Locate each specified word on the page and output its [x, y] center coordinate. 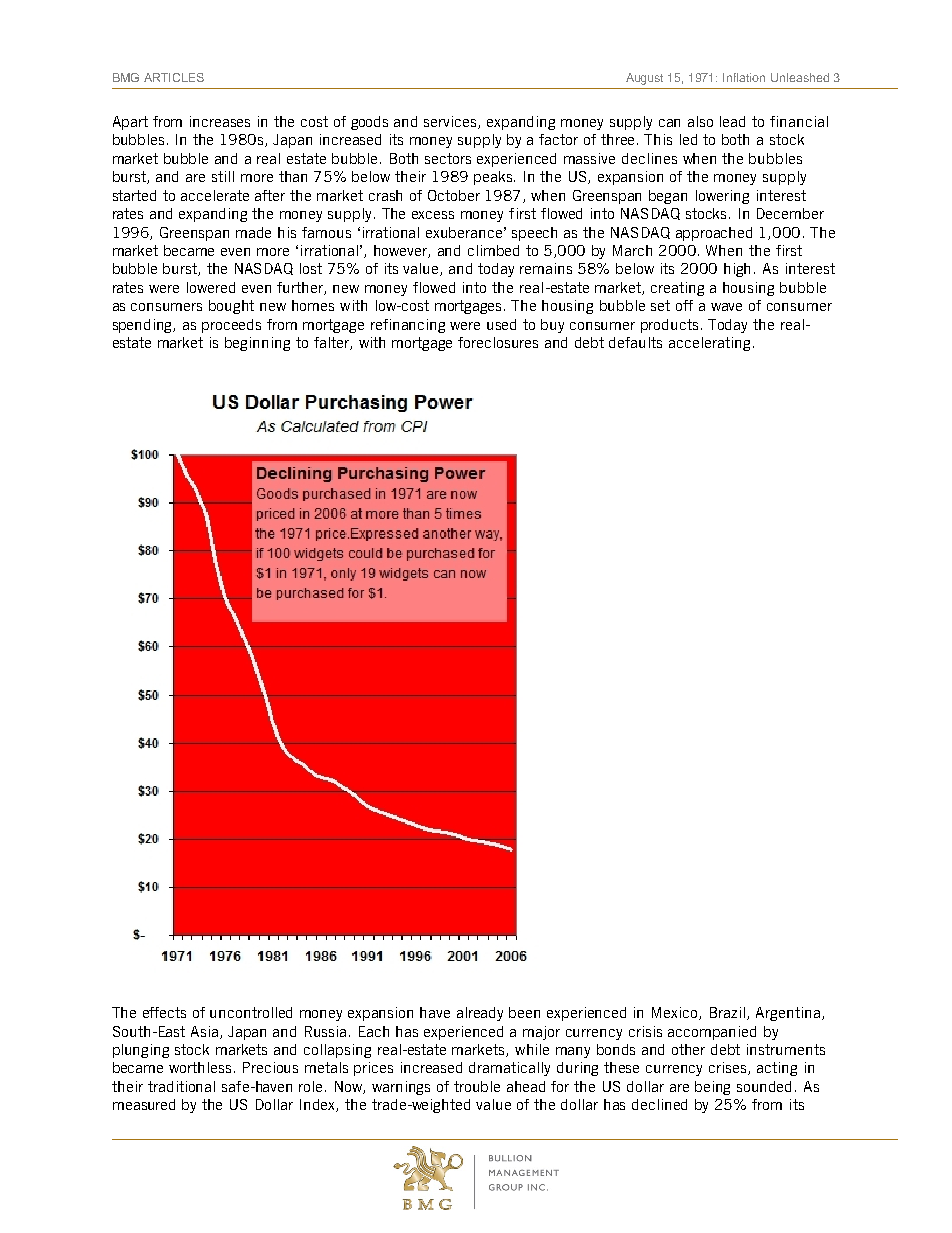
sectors [448, 158]
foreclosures [498, 342]
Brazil [729, 1013]
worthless [202, 1067]
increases [220, 121]
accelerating [709, 344]
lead [732, 121]
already [480, 1014]
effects [164, 1012]
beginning [257, 344]
